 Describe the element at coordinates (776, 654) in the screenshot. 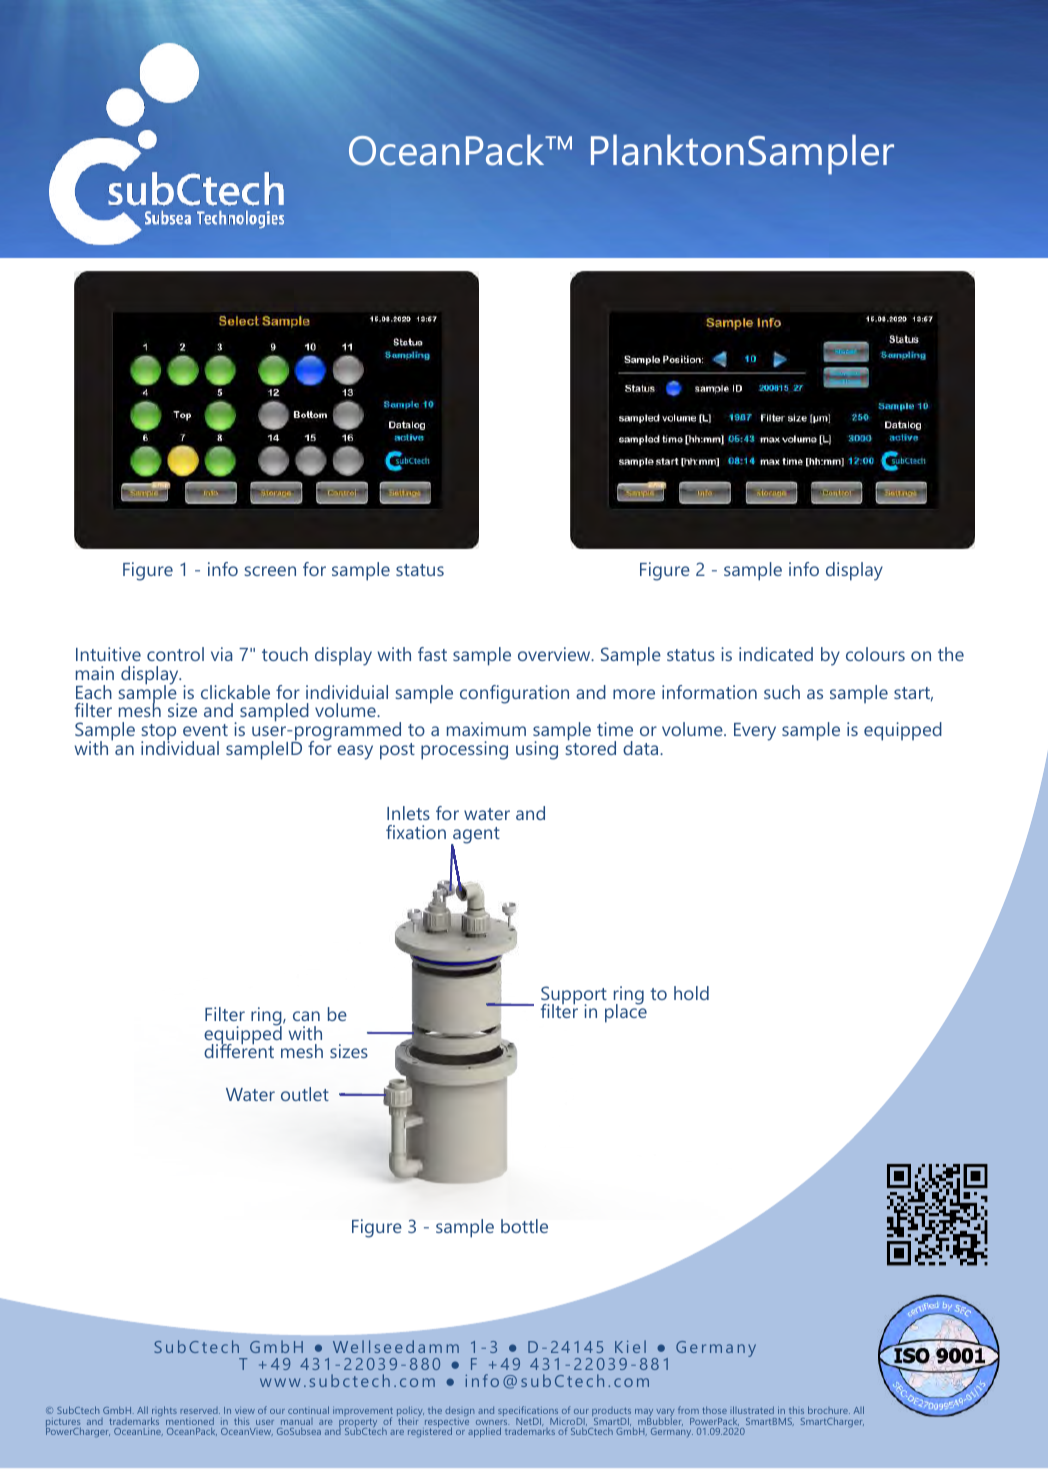

I see `indicated` at that location.
